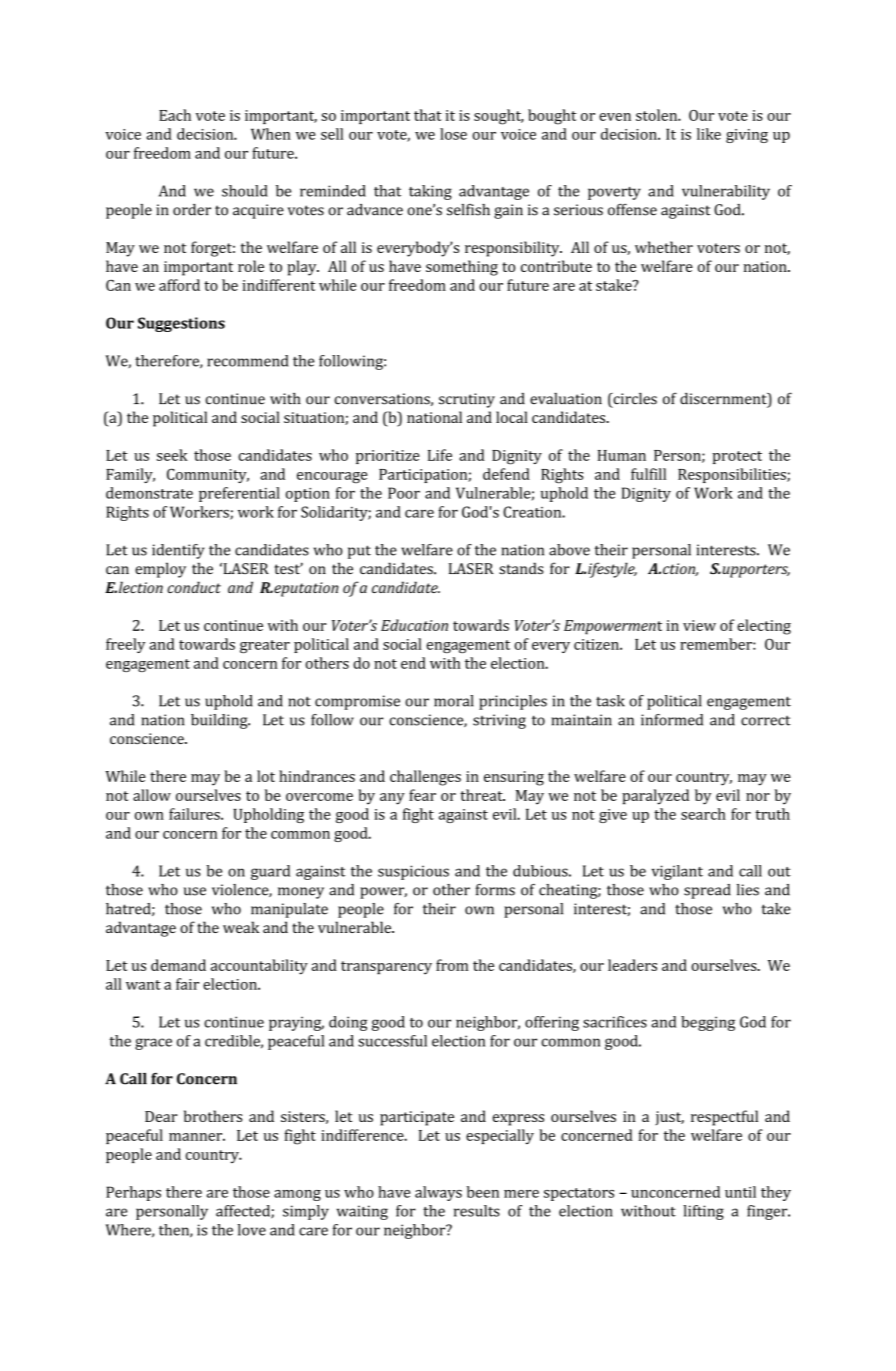 The width and height of the screenshot is (896, 1371). I want to click on vigilant, so click(677, 872).
